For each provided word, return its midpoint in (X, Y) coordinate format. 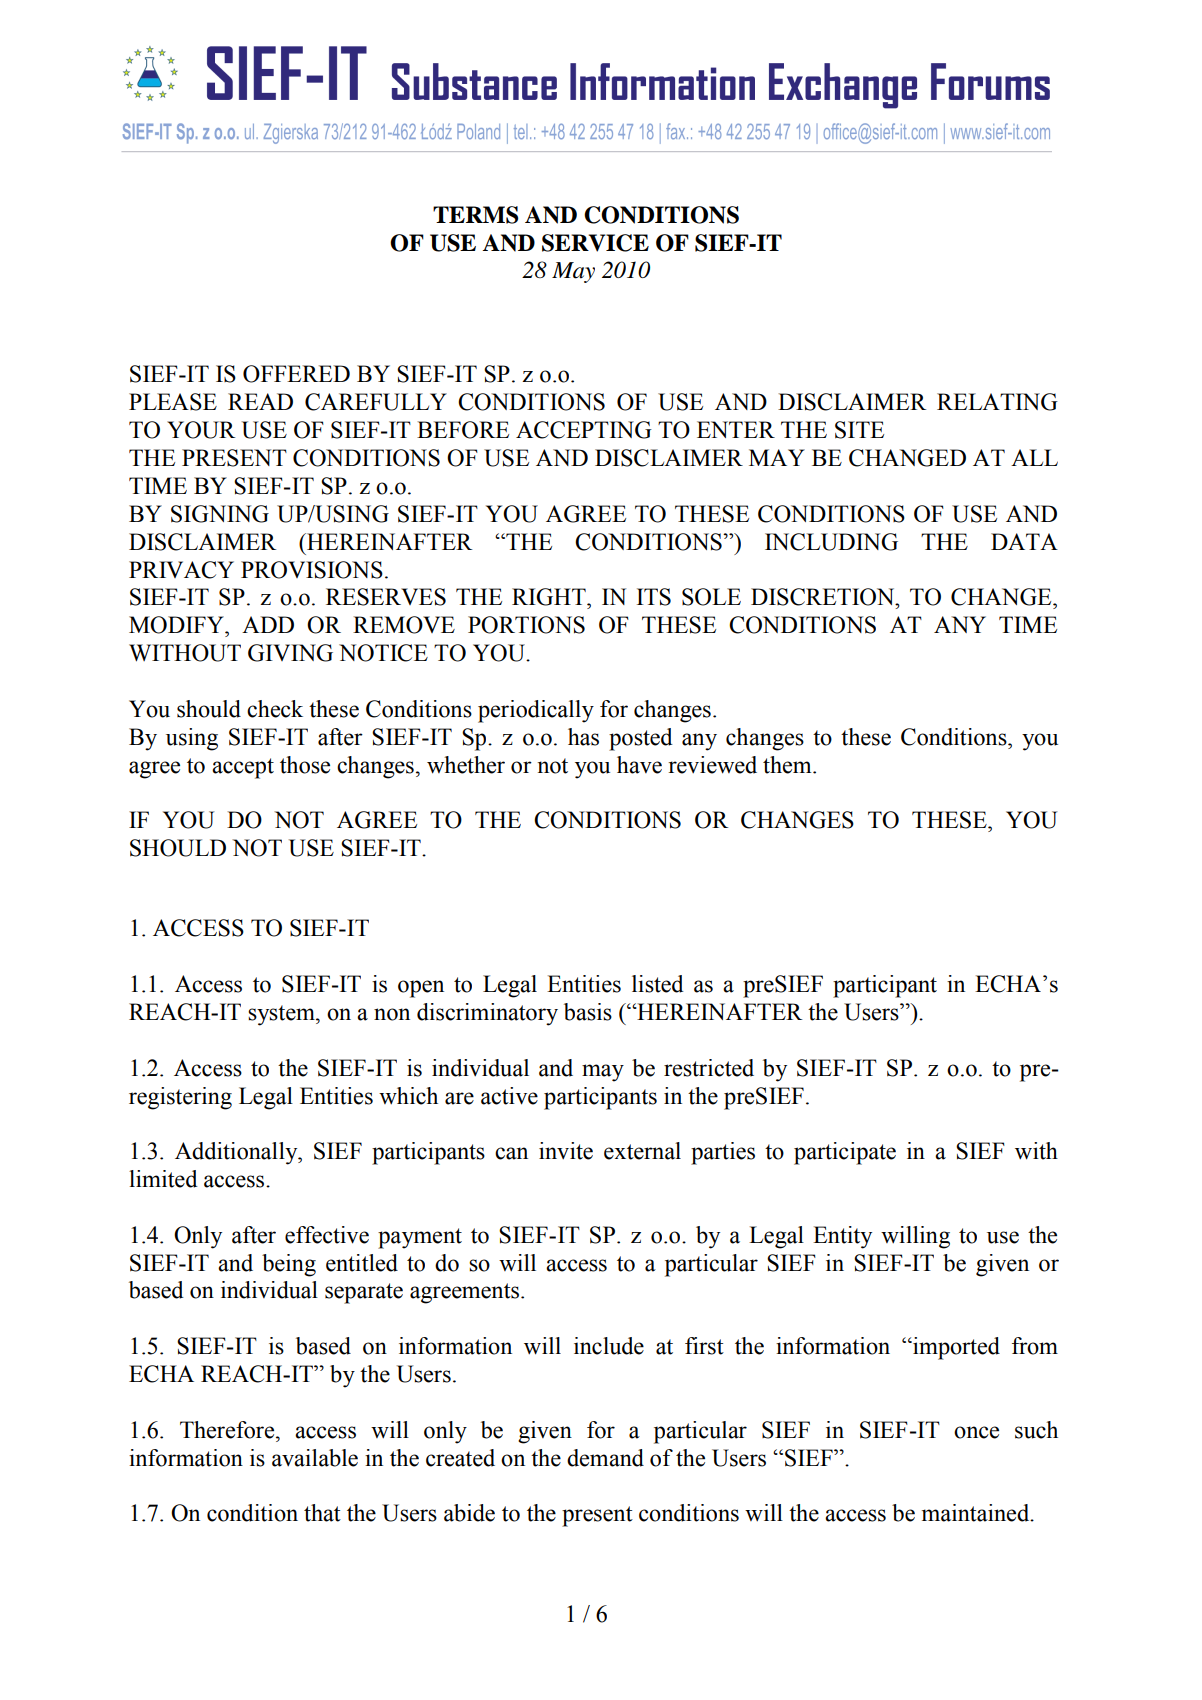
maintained (977, 1513)
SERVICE (595, 243)
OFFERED (296, 374)
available (315, 1458)
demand (605, 1458)
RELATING (997, 402)
